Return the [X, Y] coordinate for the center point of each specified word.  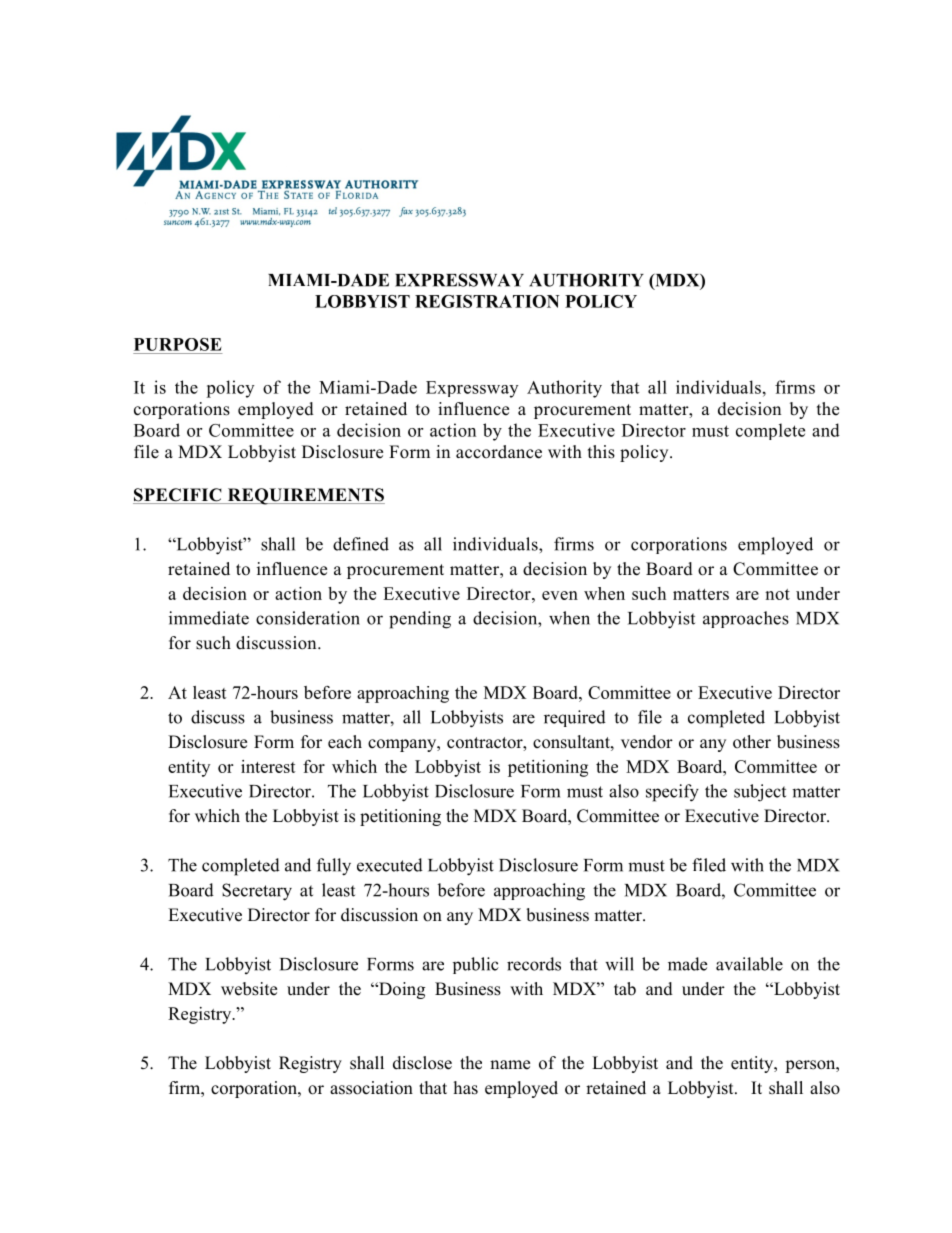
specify [672, 793]
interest [268, 766]
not [777, 594]
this [601, 452]
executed [390, 865]
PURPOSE [178, 344]
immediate [209, 618]
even [560, 595]
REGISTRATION [487, 301]
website [249, 989]
